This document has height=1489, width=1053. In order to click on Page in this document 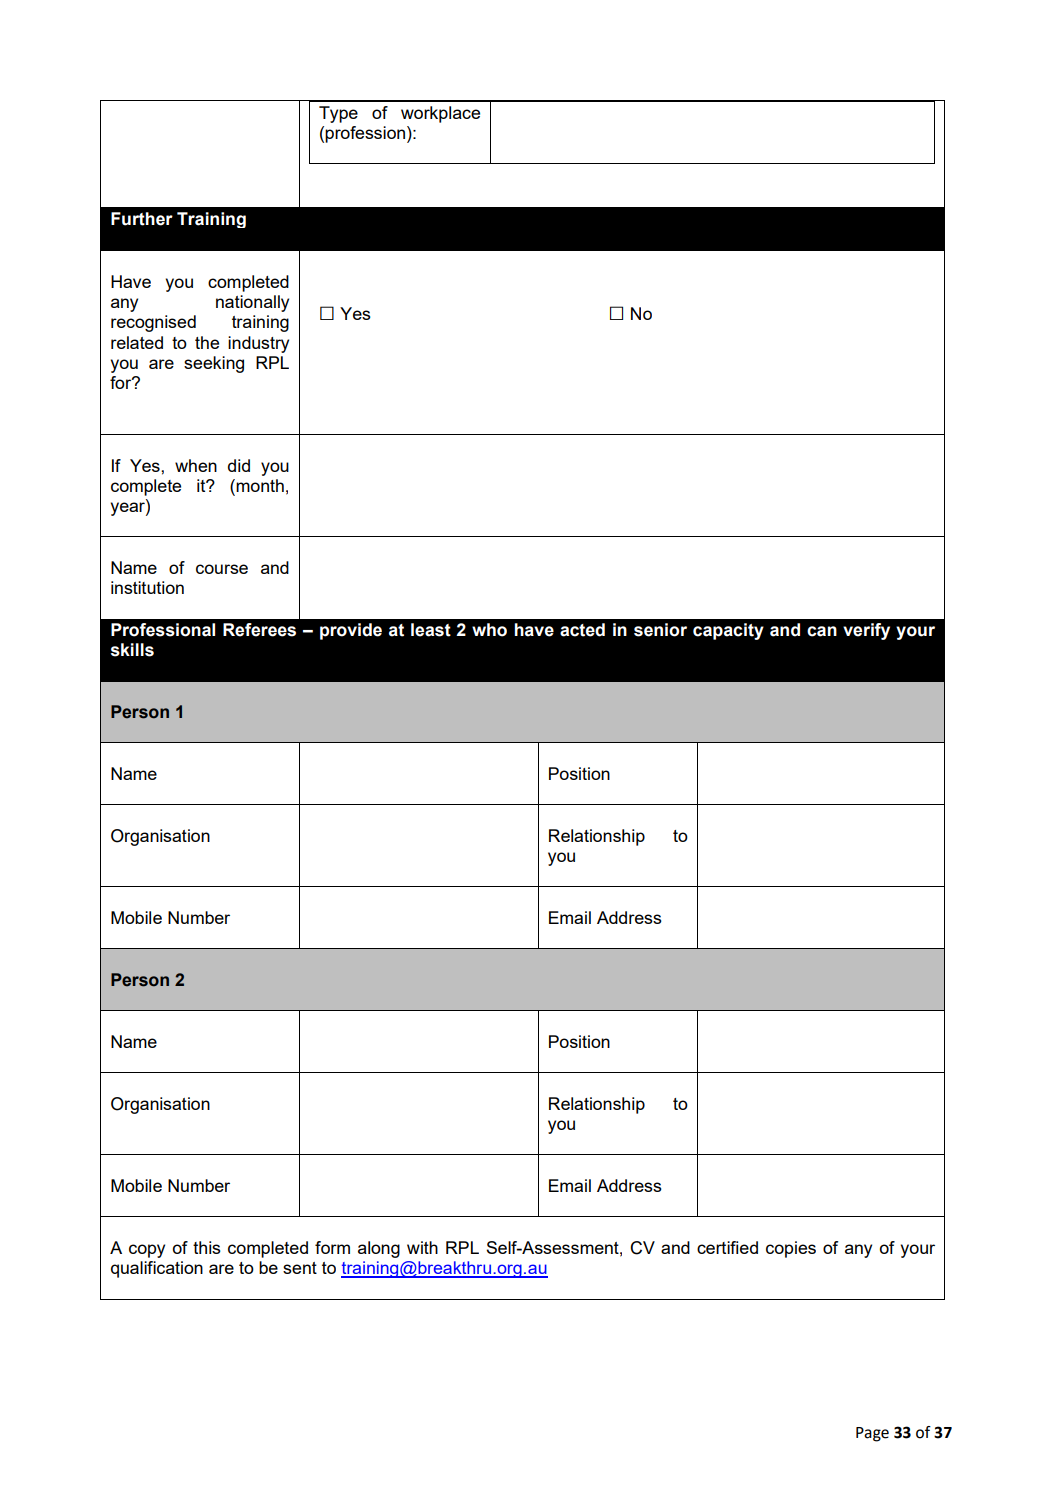, I will do `click(872, 1434)`.
